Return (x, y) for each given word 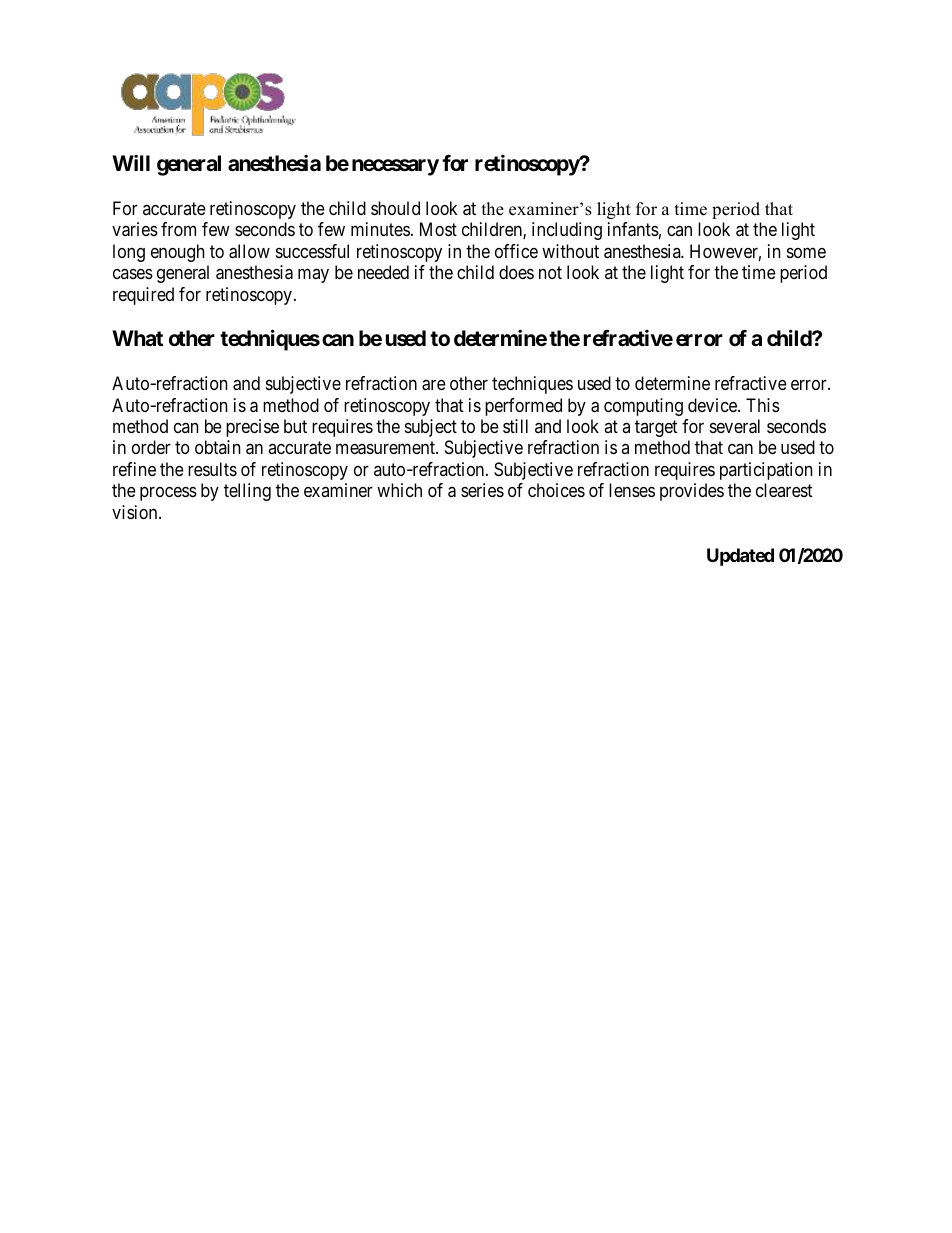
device (713, 405)
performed (523, 407)
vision (136, 512)
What (137, 338)
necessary (395, 167)
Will (131, 162)
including (567, 231)
